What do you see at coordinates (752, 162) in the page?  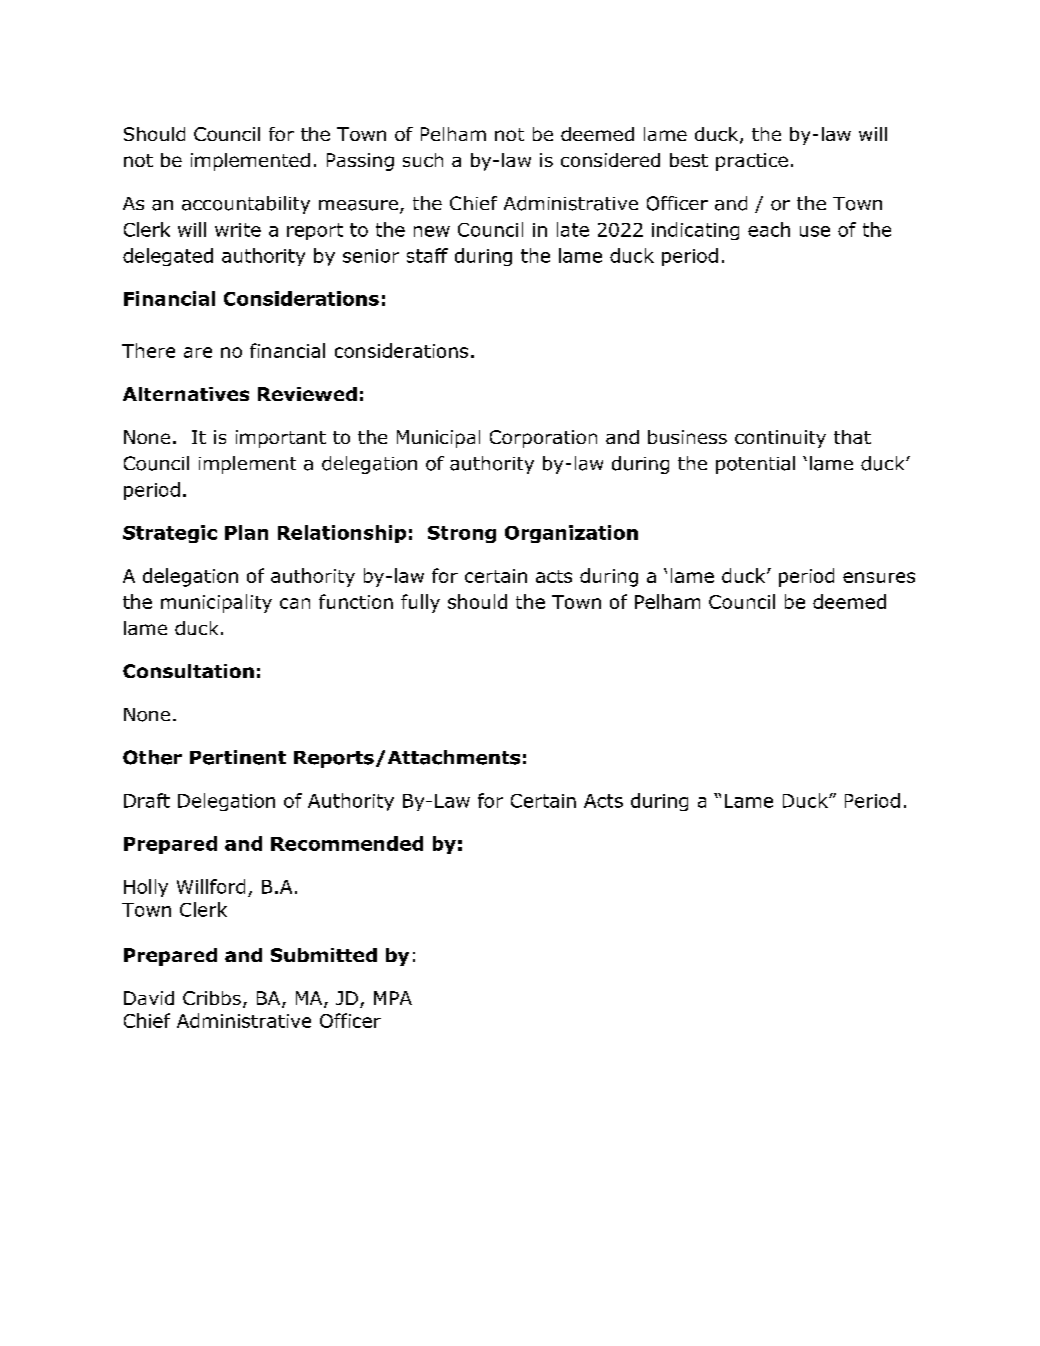 I see `practice` at bounding box center [752, 162].
